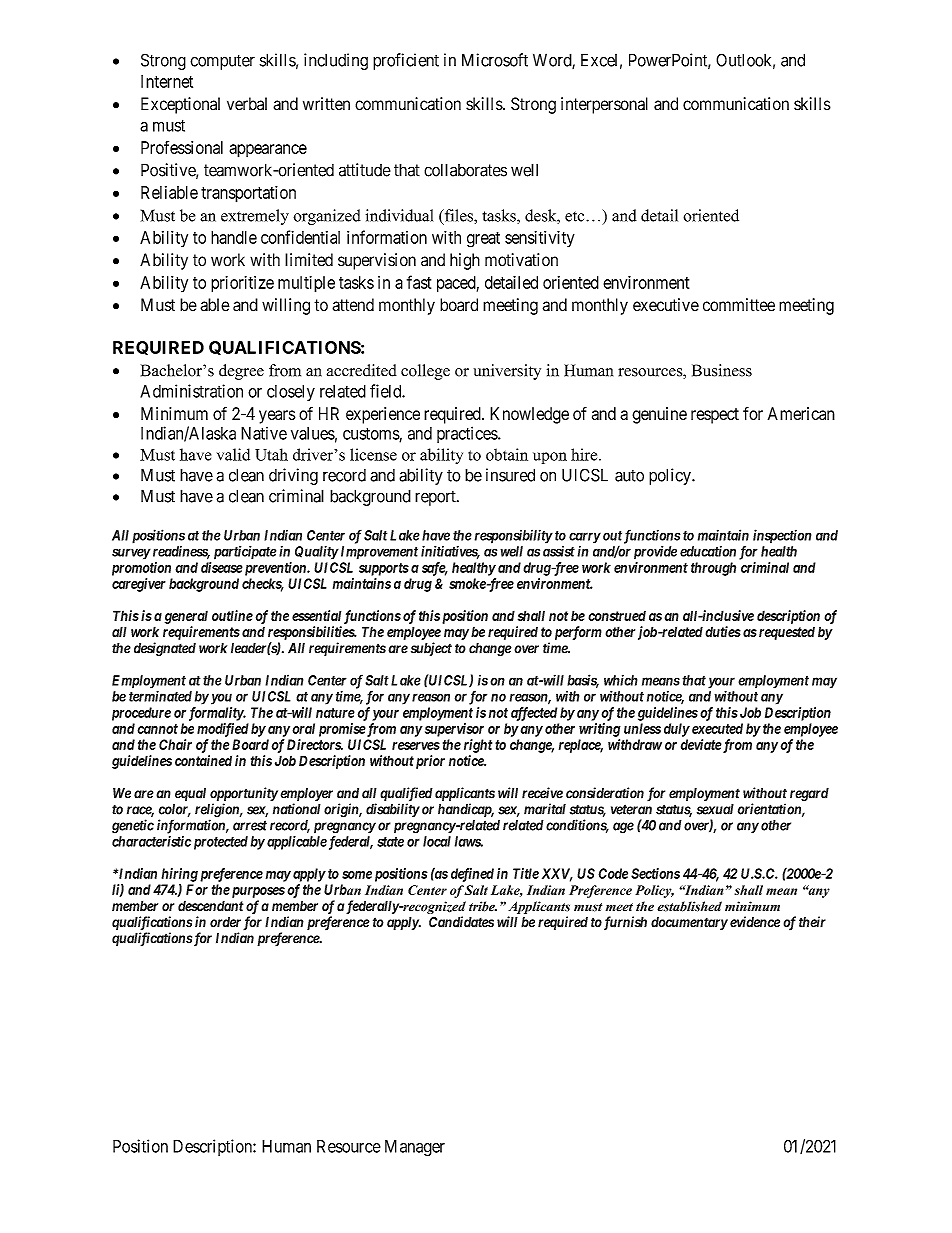  What do you see at coordinates (232, 615) in the document?
I see `outline` at bounding box center [232, 615].
